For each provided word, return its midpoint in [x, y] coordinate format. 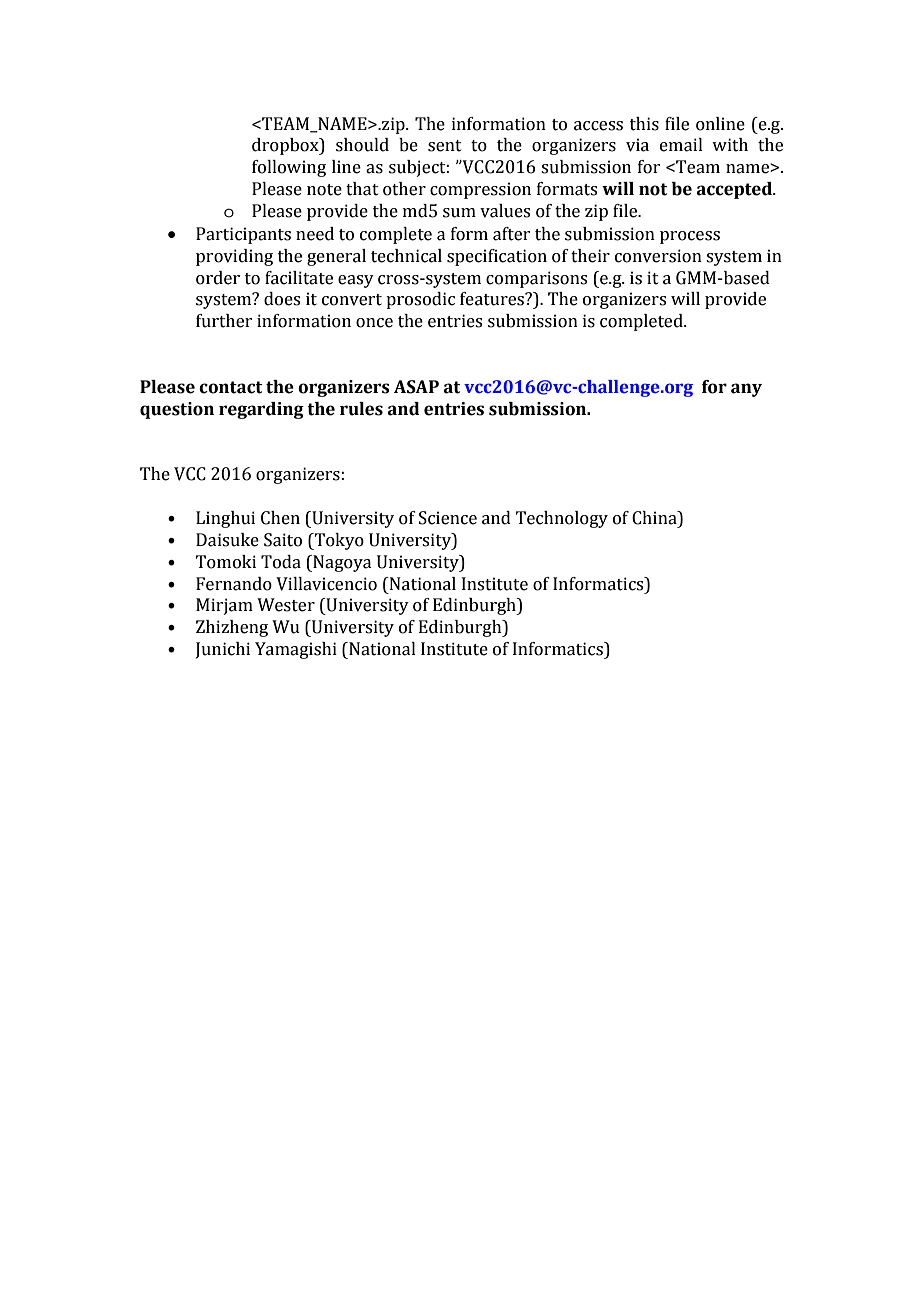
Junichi [223, 650]
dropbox [286, 146]
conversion [658, 256]
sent [445, 146]
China [655, 518]
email [681, 145]
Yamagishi [296, 650]
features [493, 299]
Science [448, 518]
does [282, 299]
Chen [280, 518]
